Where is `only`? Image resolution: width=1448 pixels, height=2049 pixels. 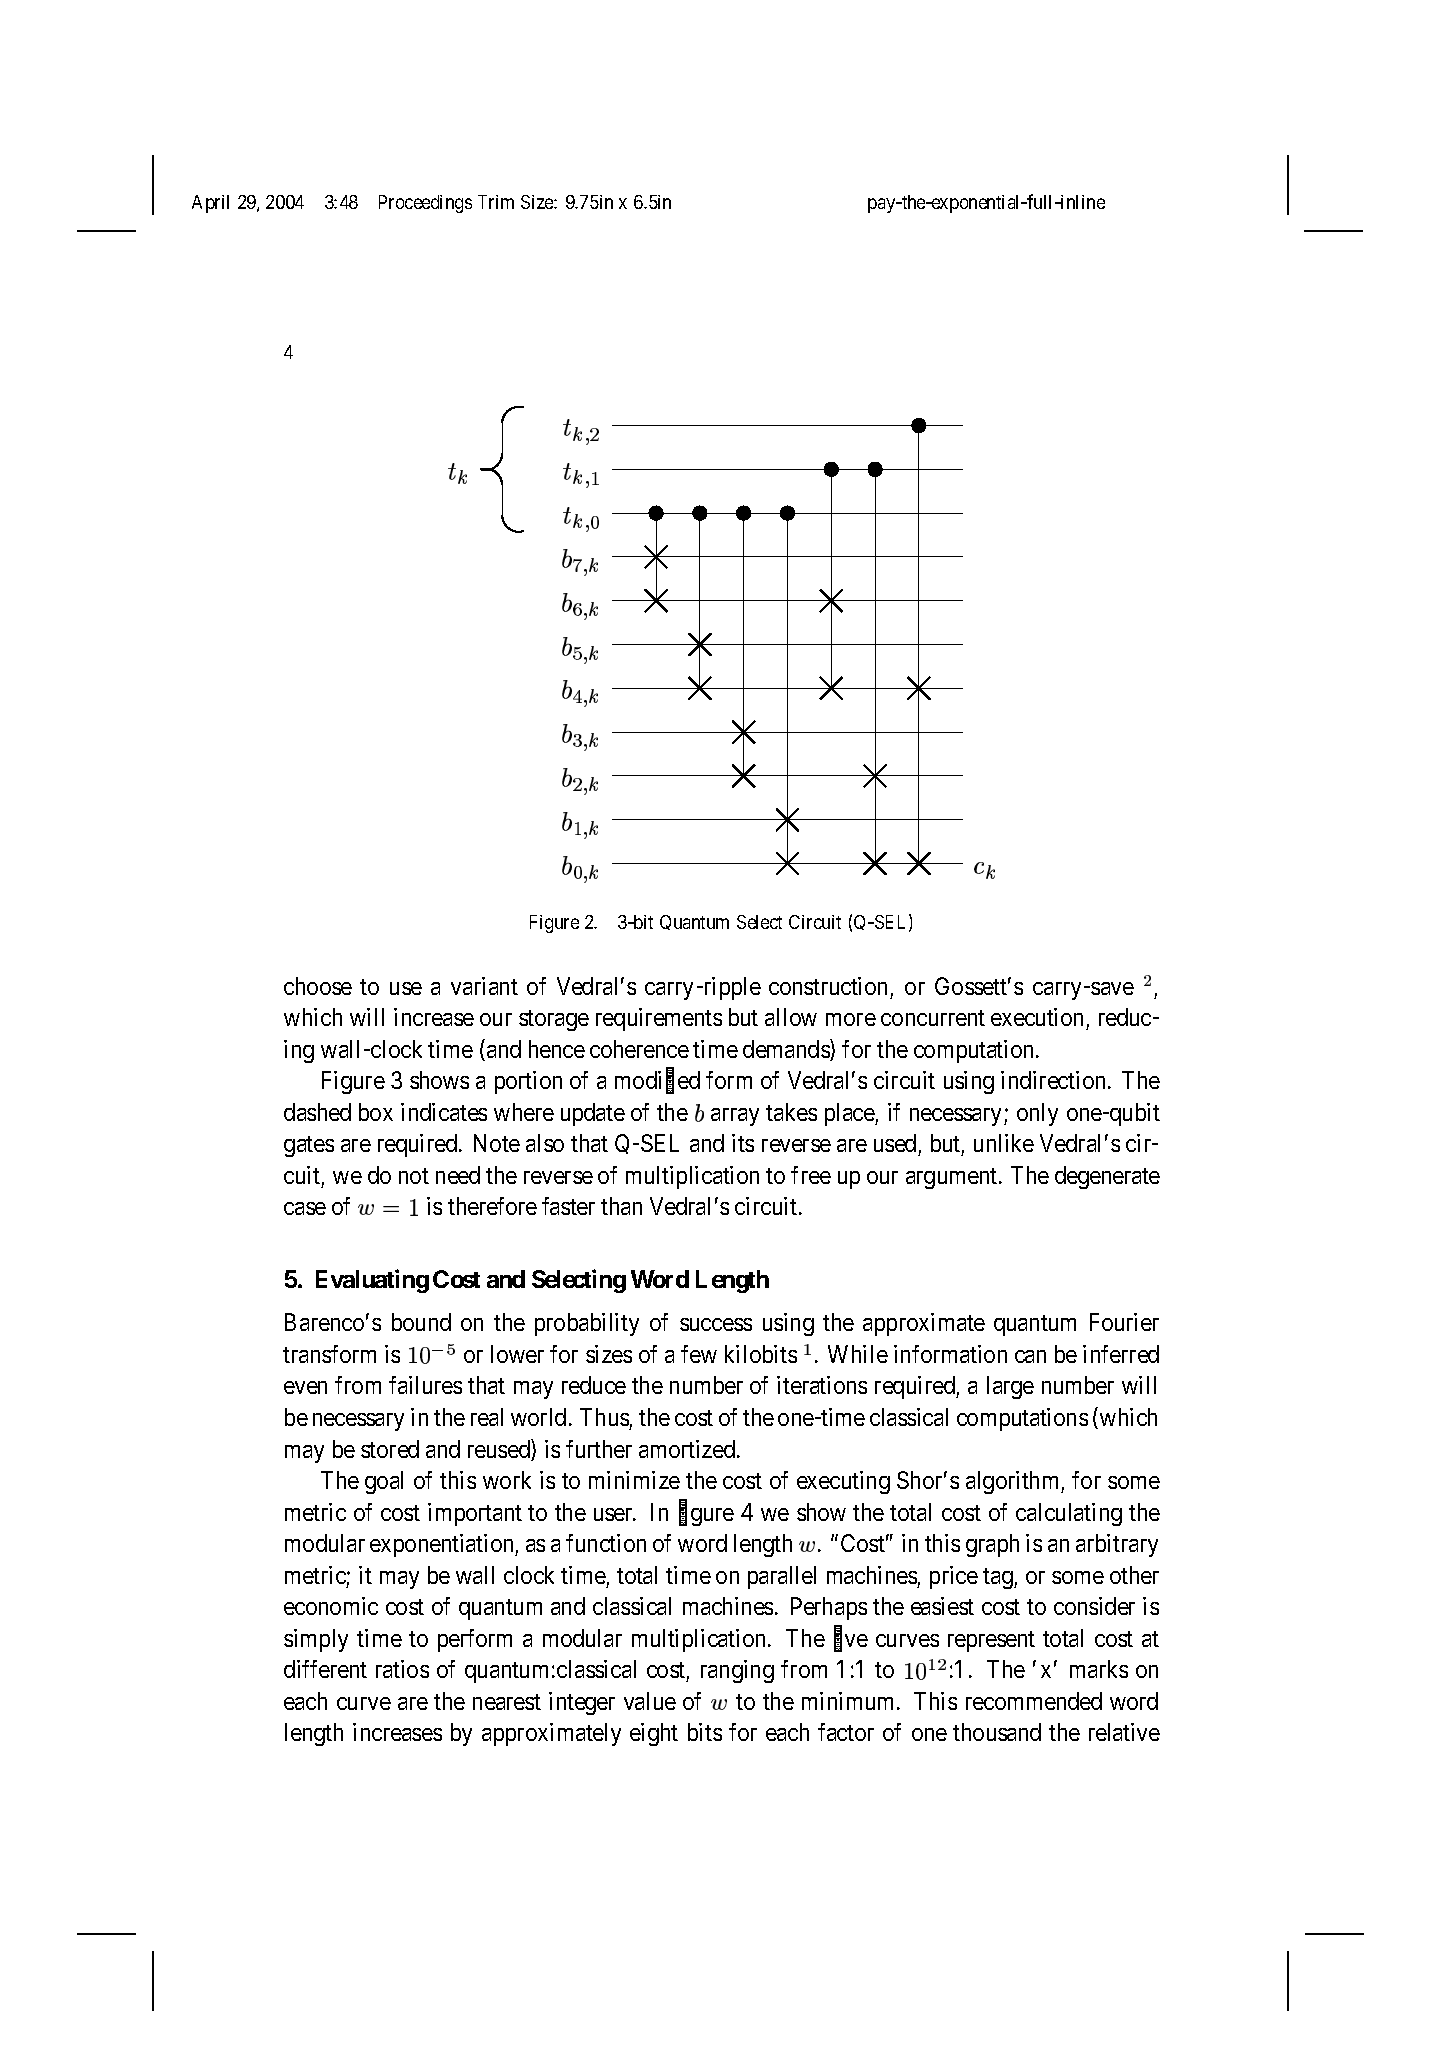
only is located at coordinates (1037, 1114).
